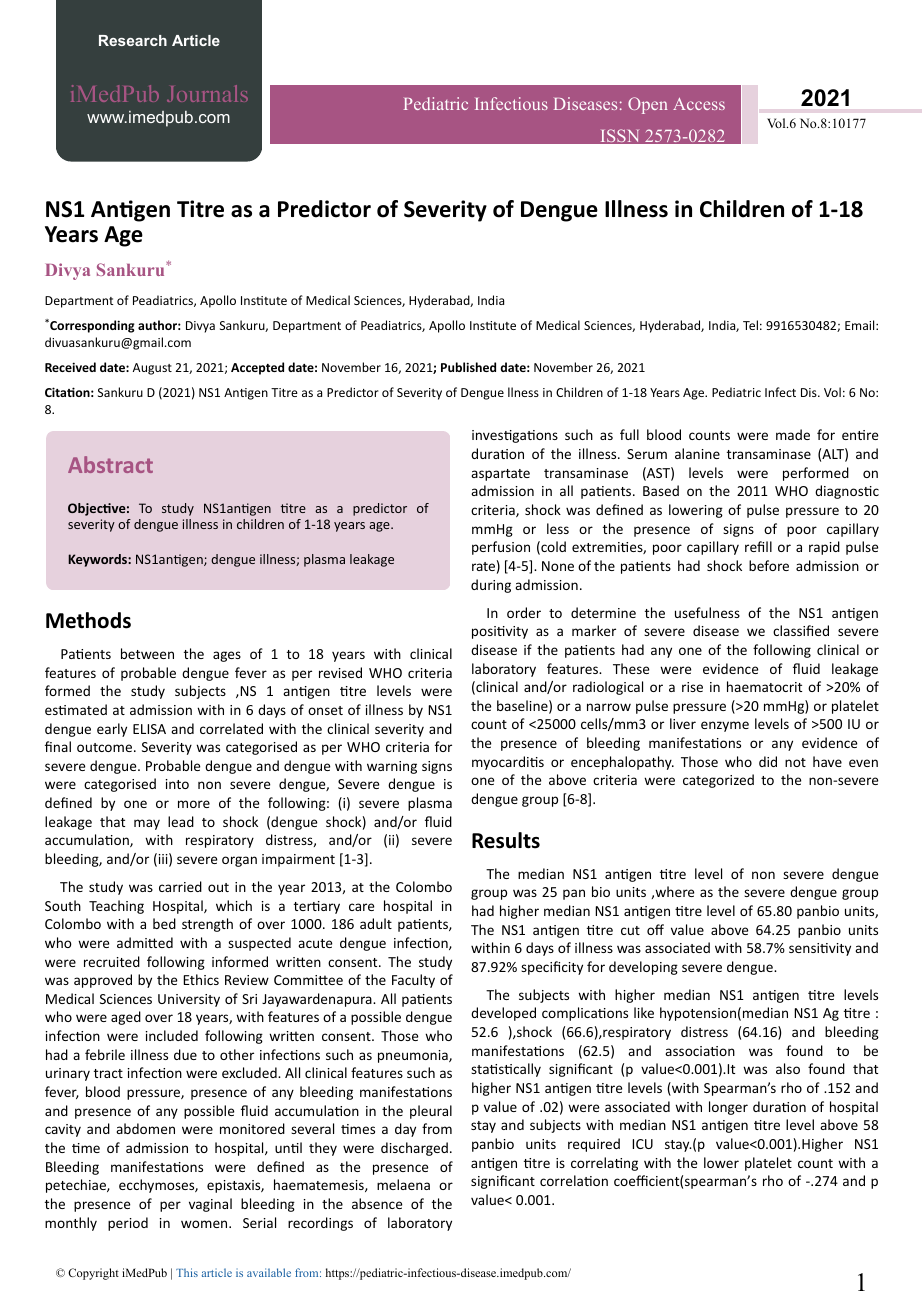  I want to click on Open, so click(647, 105).
